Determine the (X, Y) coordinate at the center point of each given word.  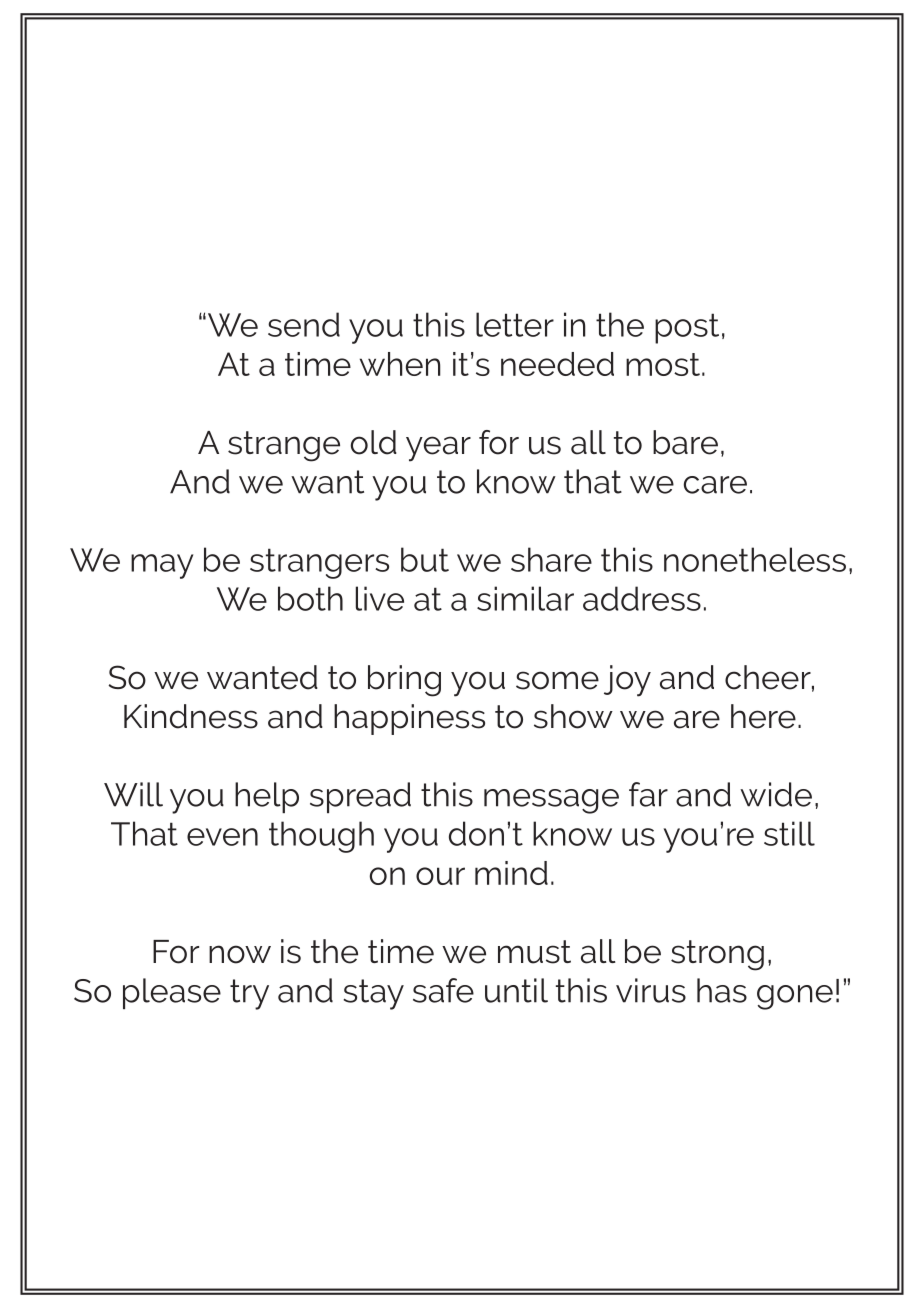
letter (515, 324)
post (687, 328)
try (249, 994)
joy (627, 681)
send (304, 324)
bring (404, 681)
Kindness (191, 716)
